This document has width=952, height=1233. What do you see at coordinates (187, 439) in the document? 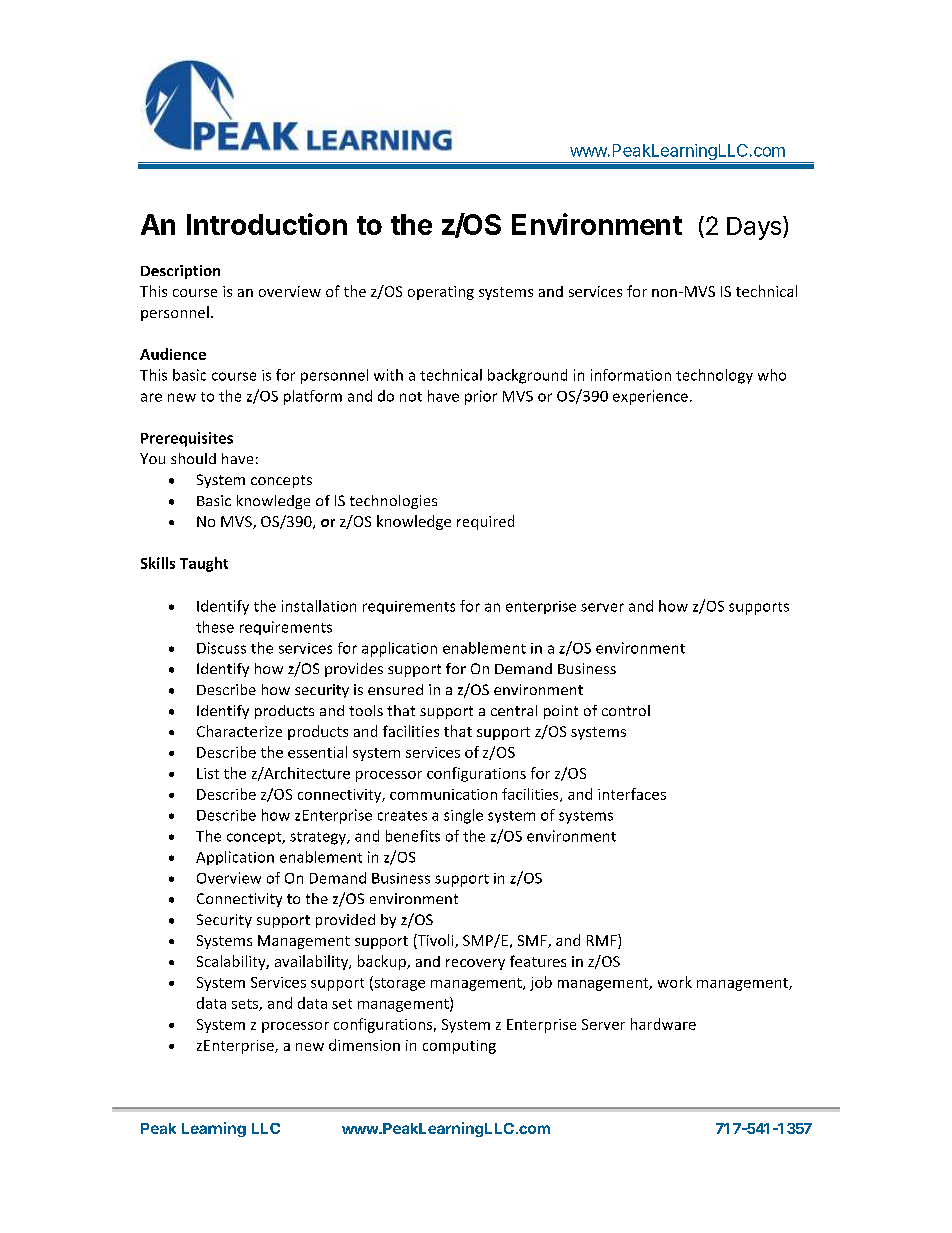
I see `Prerequisites` at bounding box center [187, 439].
